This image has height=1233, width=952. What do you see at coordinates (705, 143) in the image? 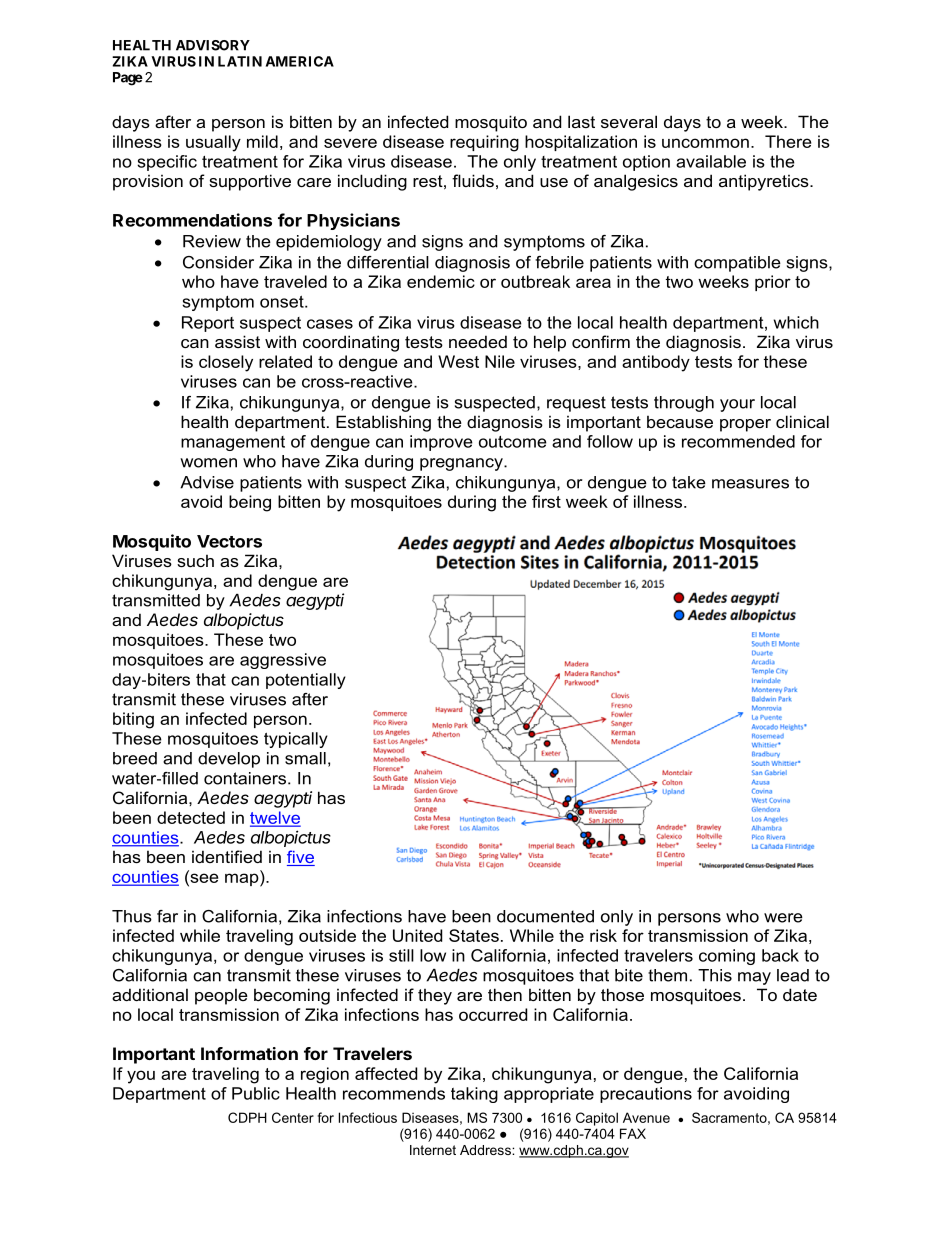
I see `uncommon` at bounding box center [705, 143].
